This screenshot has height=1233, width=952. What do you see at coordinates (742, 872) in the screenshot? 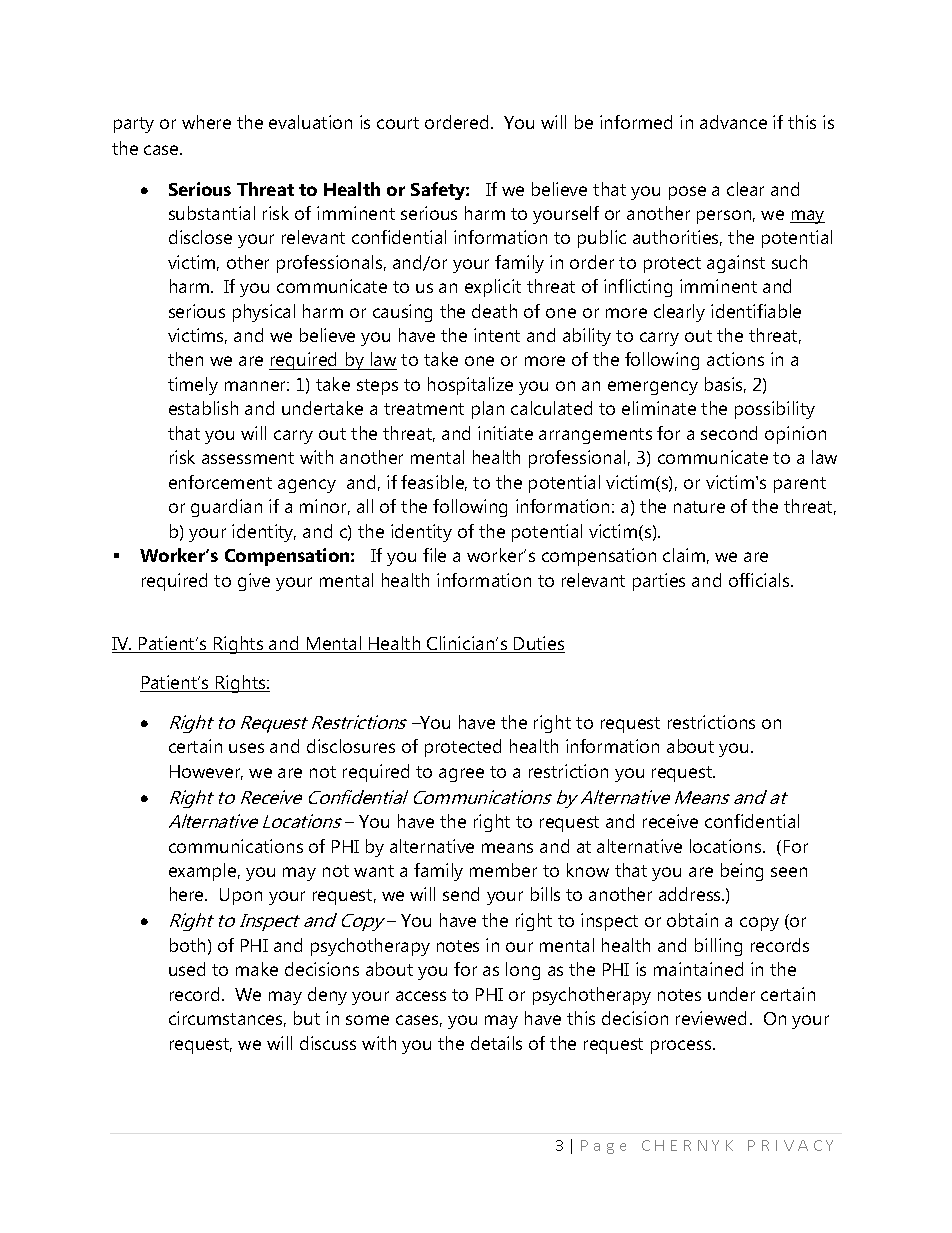
I see `being` at bounding box center [742, 872].
